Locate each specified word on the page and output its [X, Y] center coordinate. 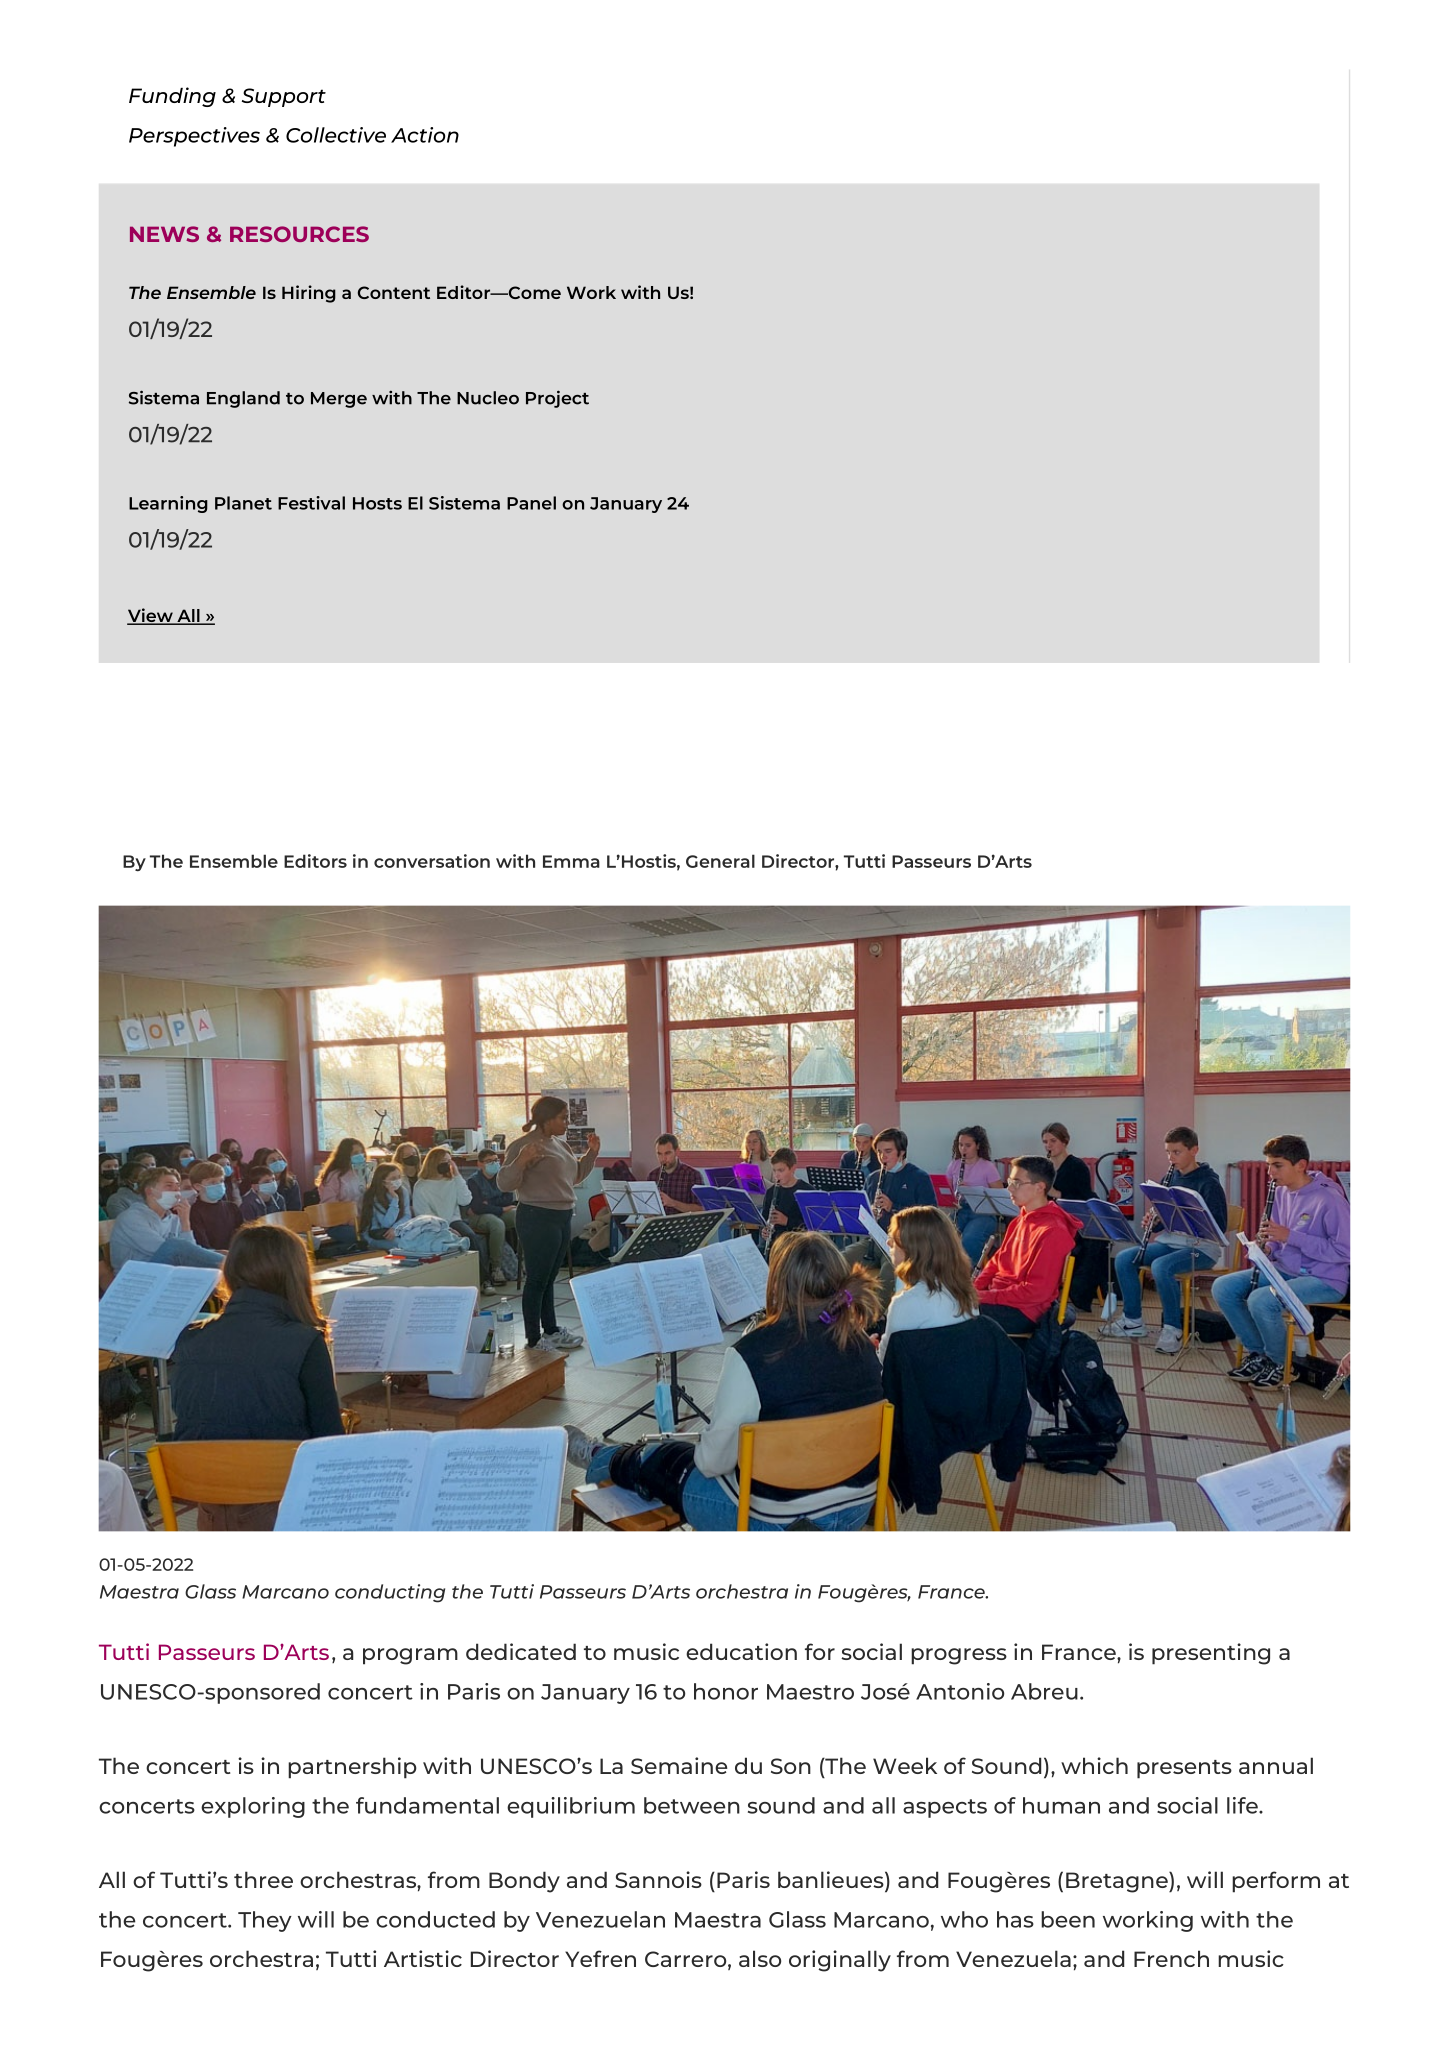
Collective [336, 135]
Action [425, 135]
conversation [432, 861]
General [720, 861]
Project [557, 399]
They [265, 1921]
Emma [571, 861]
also [760, 1958]
